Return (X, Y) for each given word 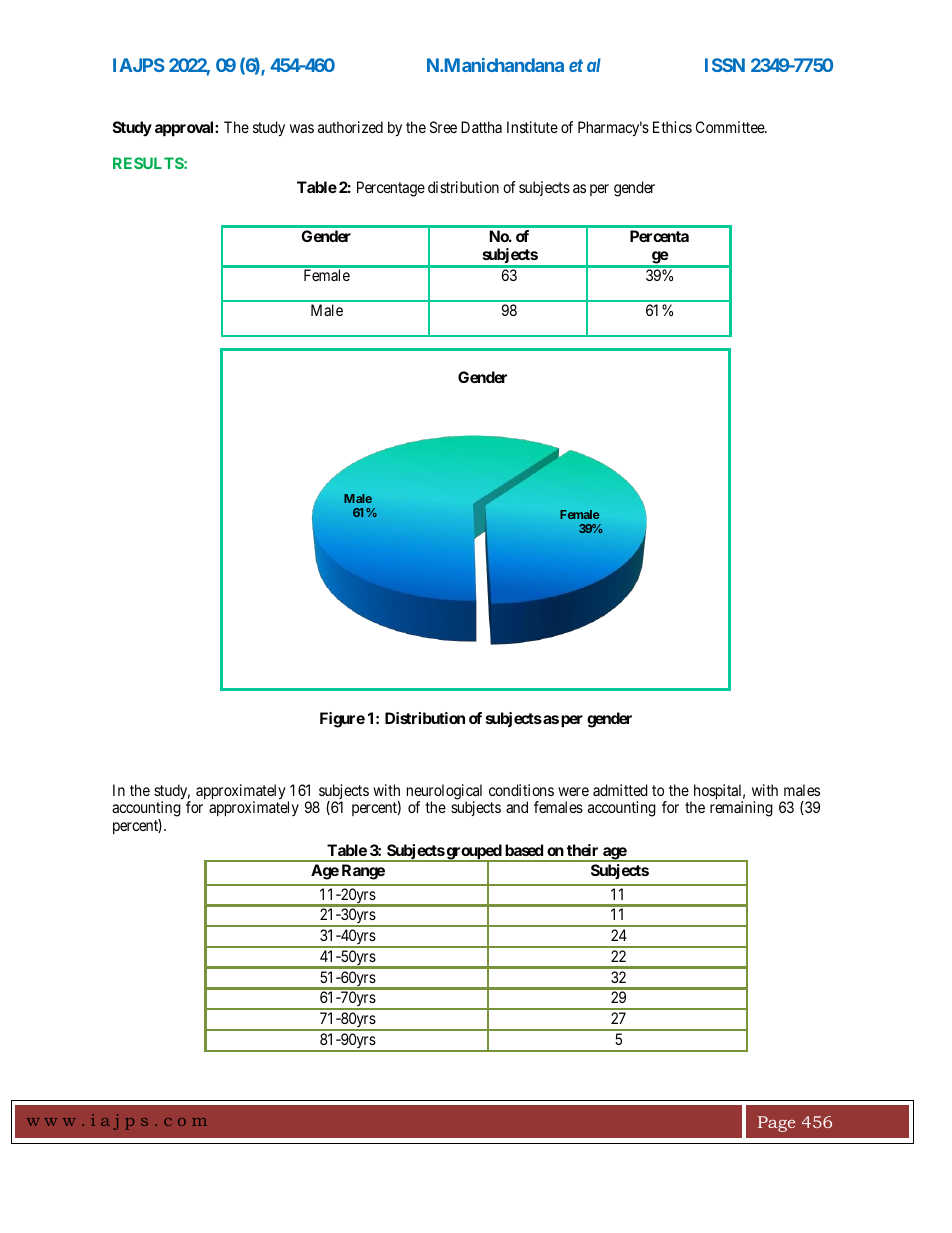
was (302, 128)
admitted (620, 790)
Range (363, 872)
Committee (731, 127)
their (582, 850)
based (524, 850)
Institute (532, 127)
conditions (521, 790)
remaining (741, 809)
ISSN (725, 65)
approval (185, 129)
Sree (443, 127)
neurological (444, 793)
